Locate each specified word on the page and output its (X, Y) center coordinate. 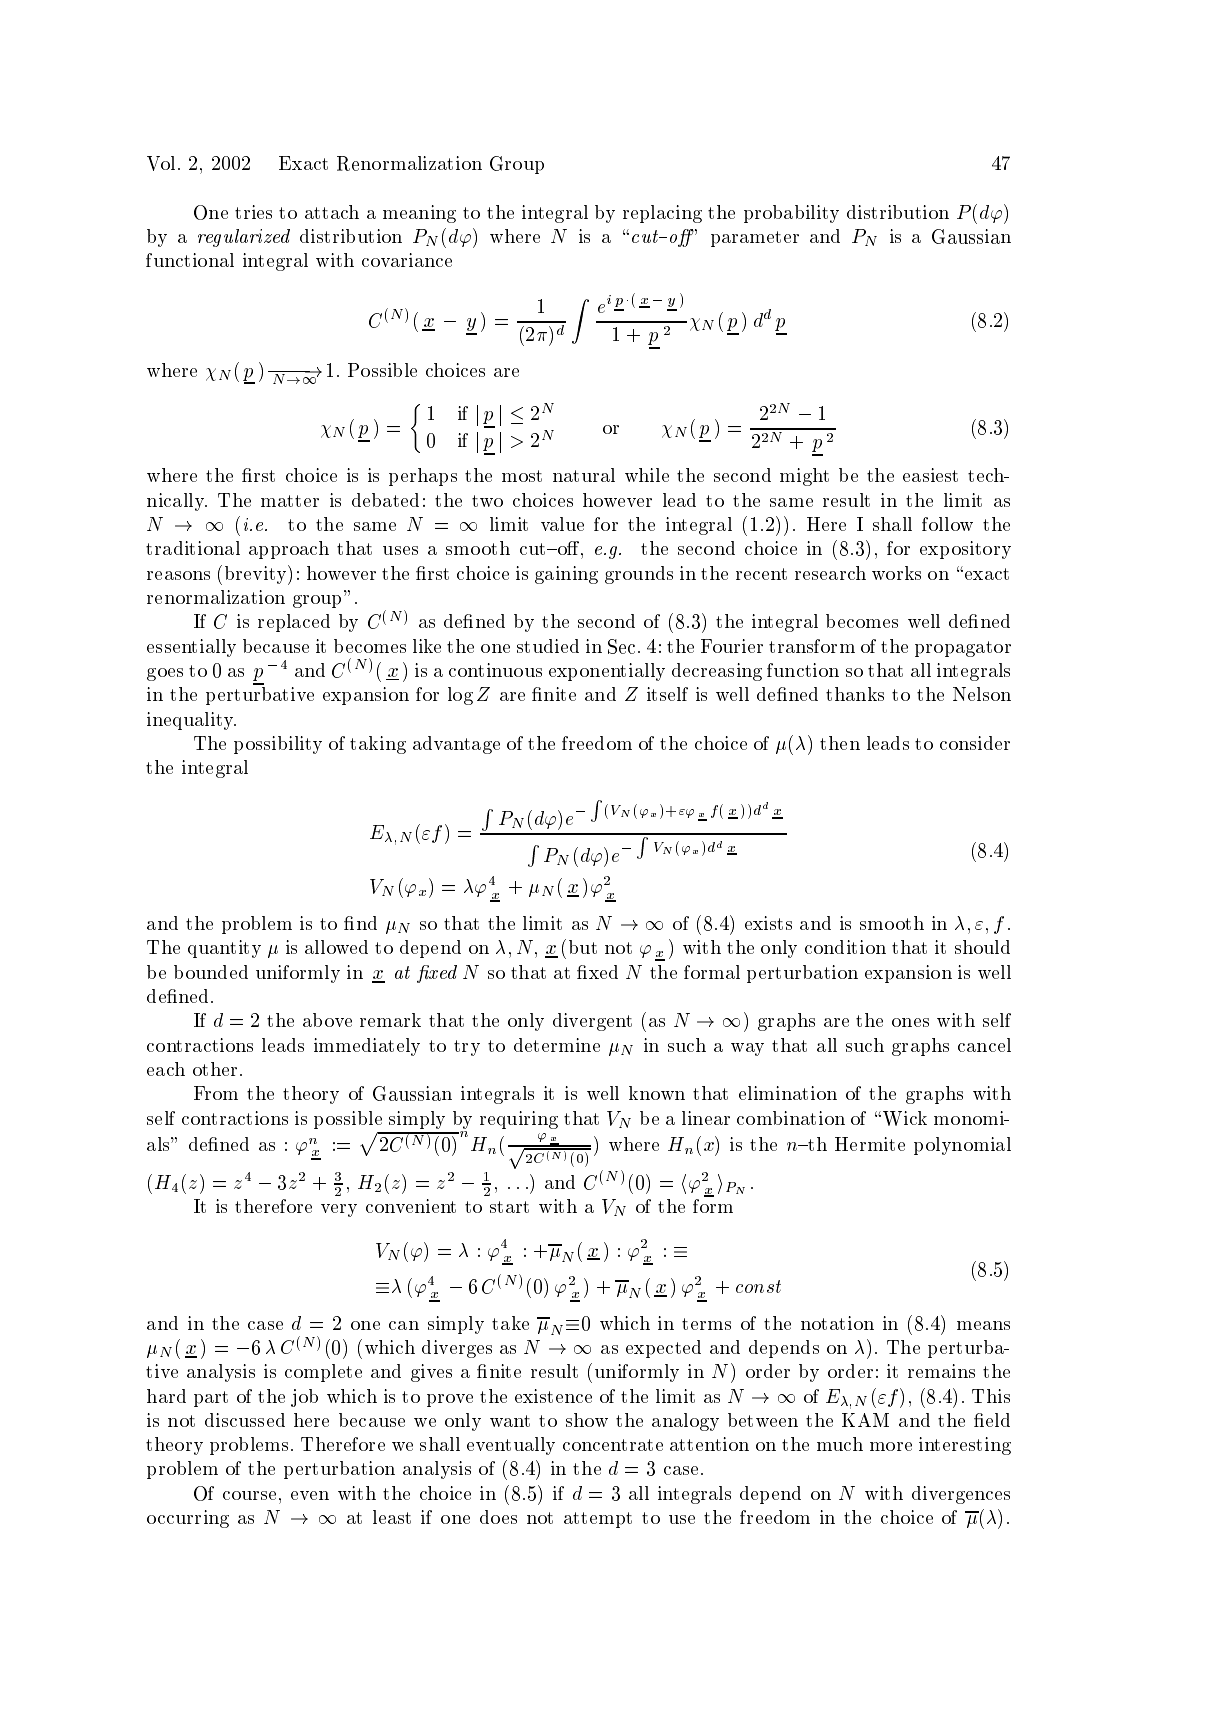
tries (253, 212)
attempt (598, 1520)
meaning (419, 214)
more (891, 1446)
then (840, 743)
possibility (278, 745)
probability (791, 214)
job (304, 1398)
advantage (456, 745)
